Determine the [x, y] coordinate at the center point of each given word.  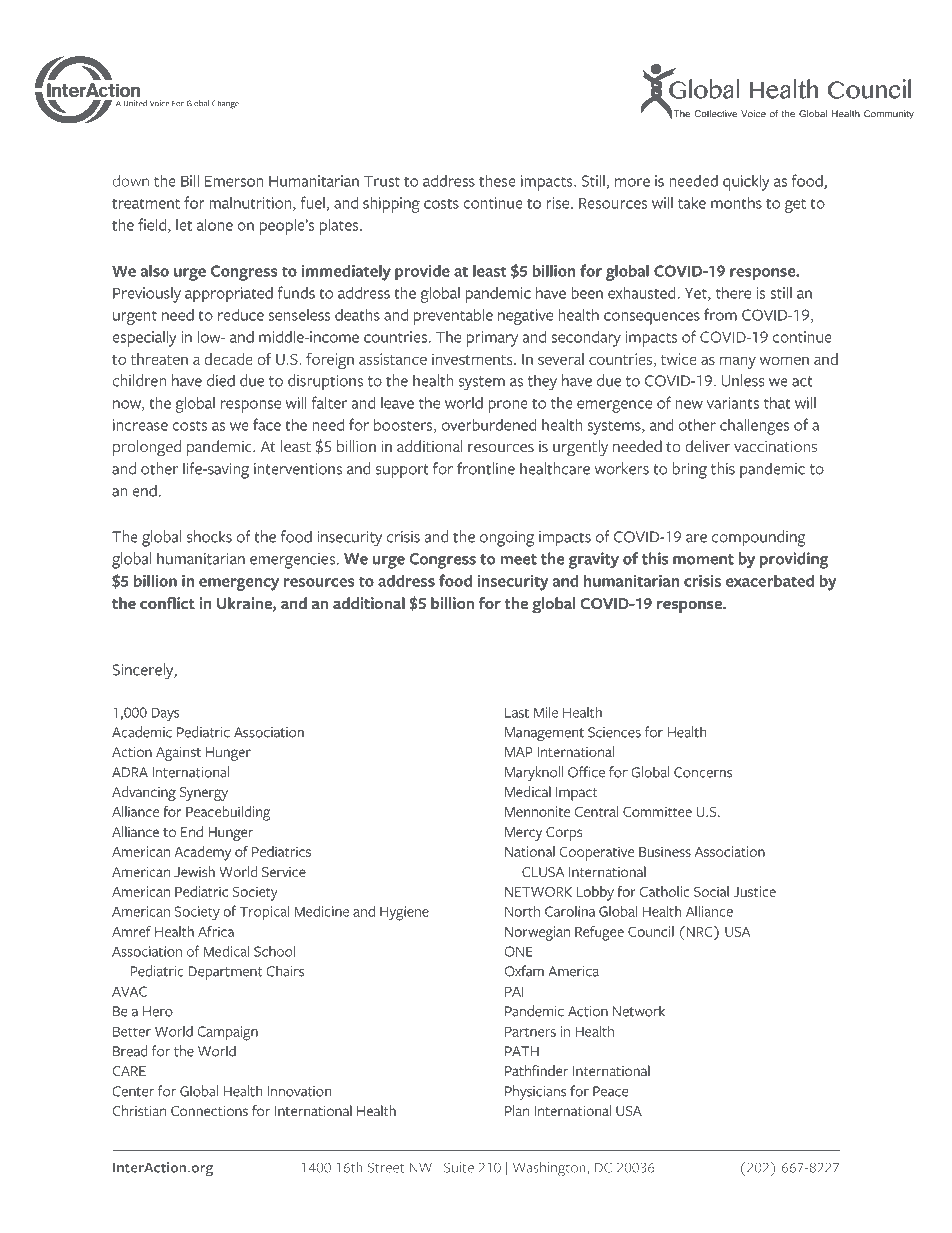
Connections [209, 1111]
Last [517, 712]
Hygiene [404, 913]
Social [711, 891]
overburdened [489, 425]
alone [215, 225]
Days [165, 714]
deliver [707, 446]
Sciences [614, 732]
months [736, 203]
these [497, 181]
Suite [459, 1167]
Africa [216, 931]
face [267, 424]
